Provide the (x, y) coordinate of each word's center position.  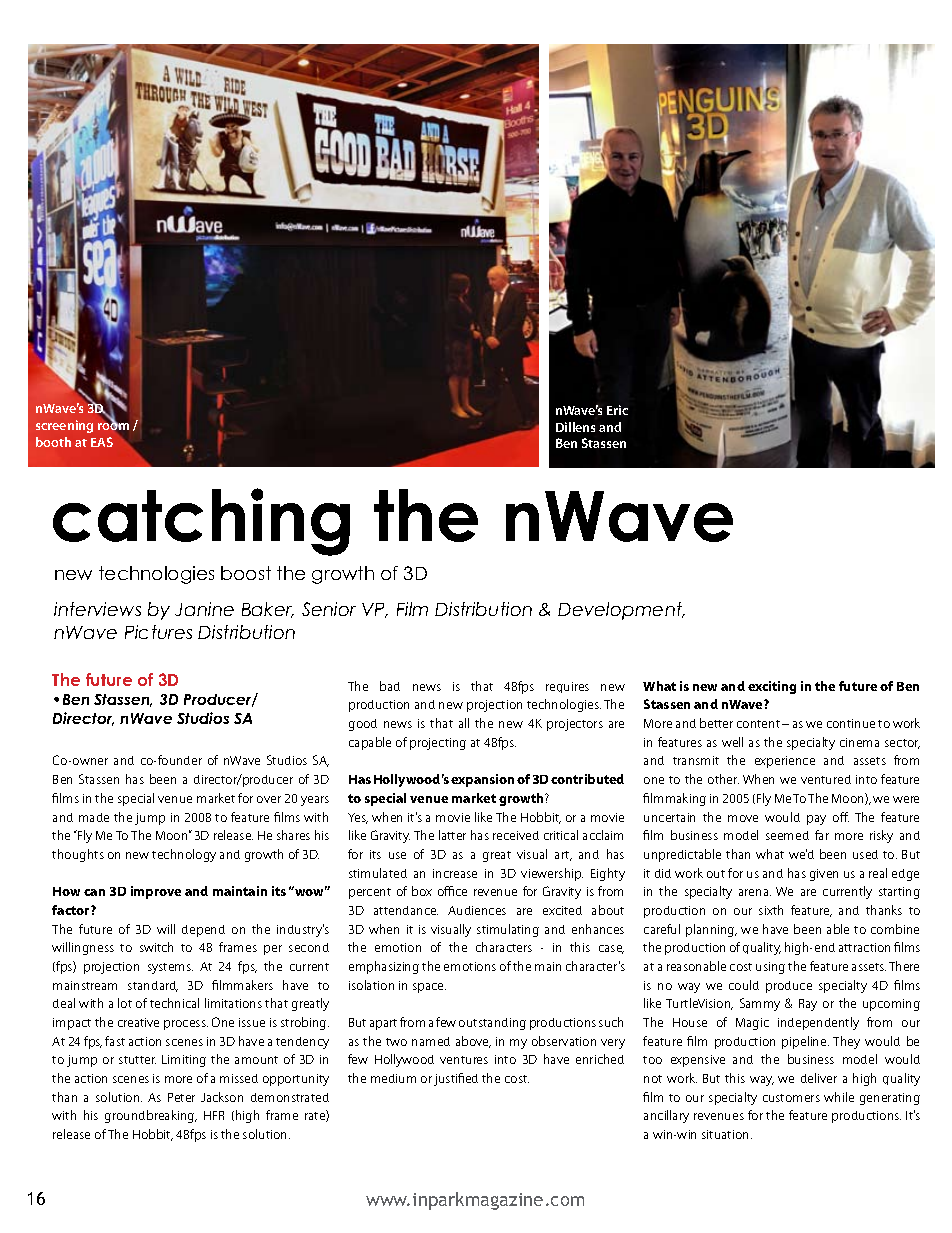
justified (456, 1079)
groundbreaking (151, 1116)
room (113, 425)
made (94, 817)
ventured (826, 779)
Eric (617, 410)
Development (621, 611)
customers (791, 1098)
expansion (482, 780)
